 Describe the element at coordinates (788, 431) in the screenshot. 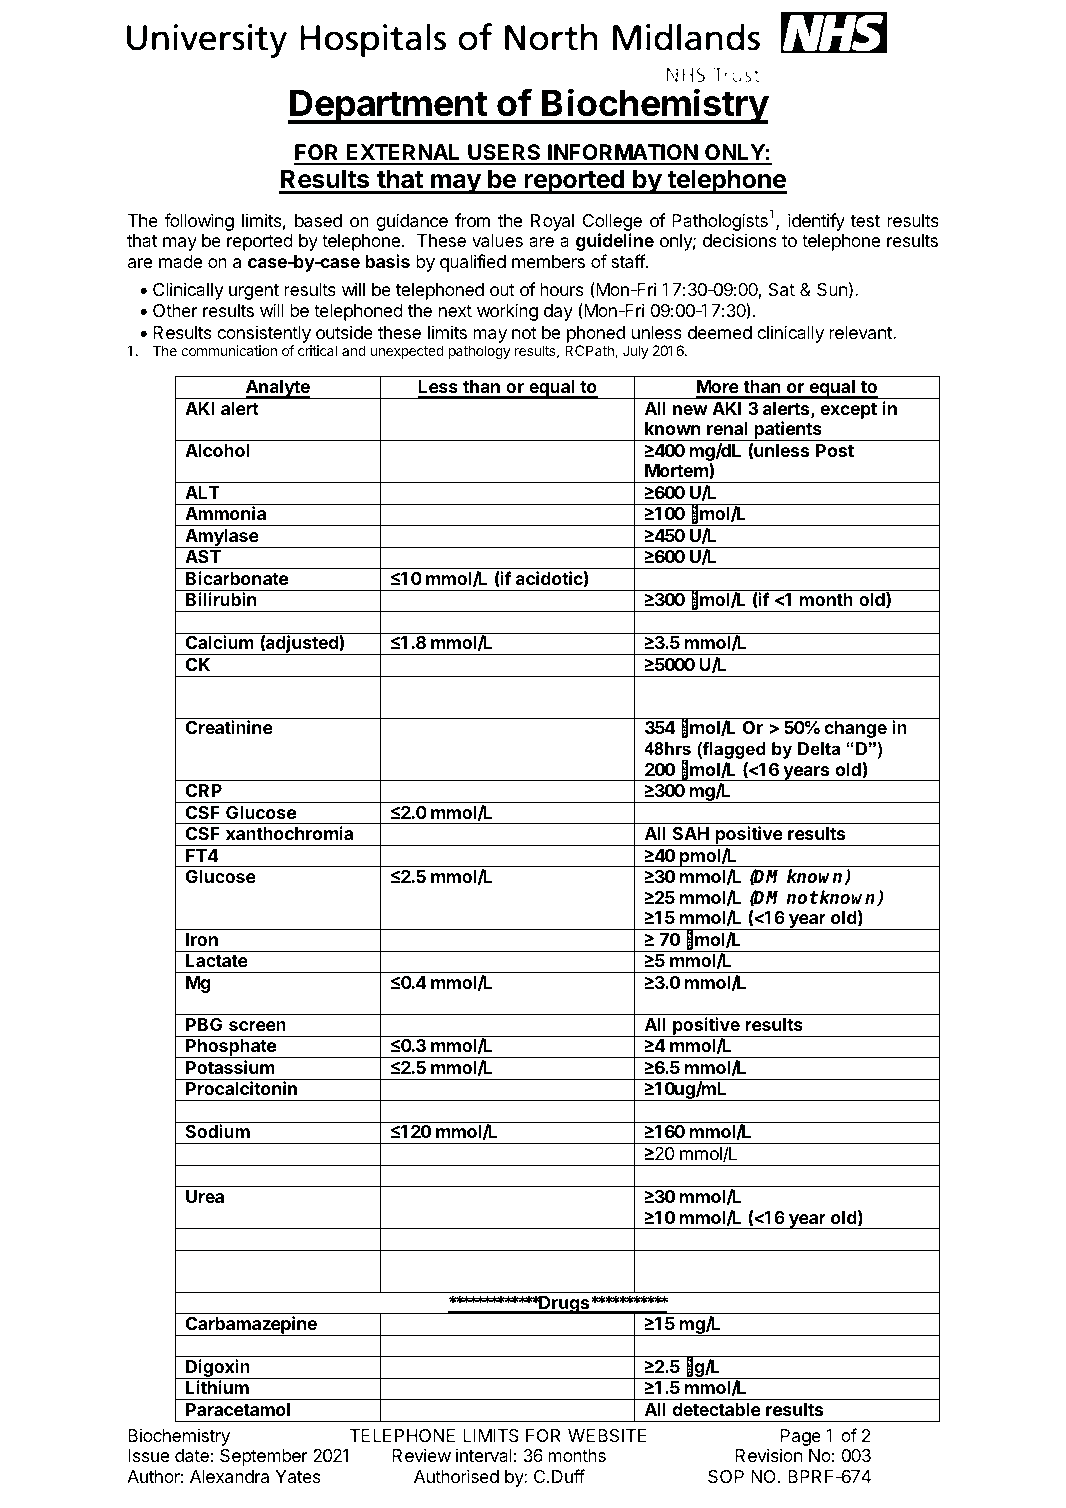

I see `patients` at that location.
